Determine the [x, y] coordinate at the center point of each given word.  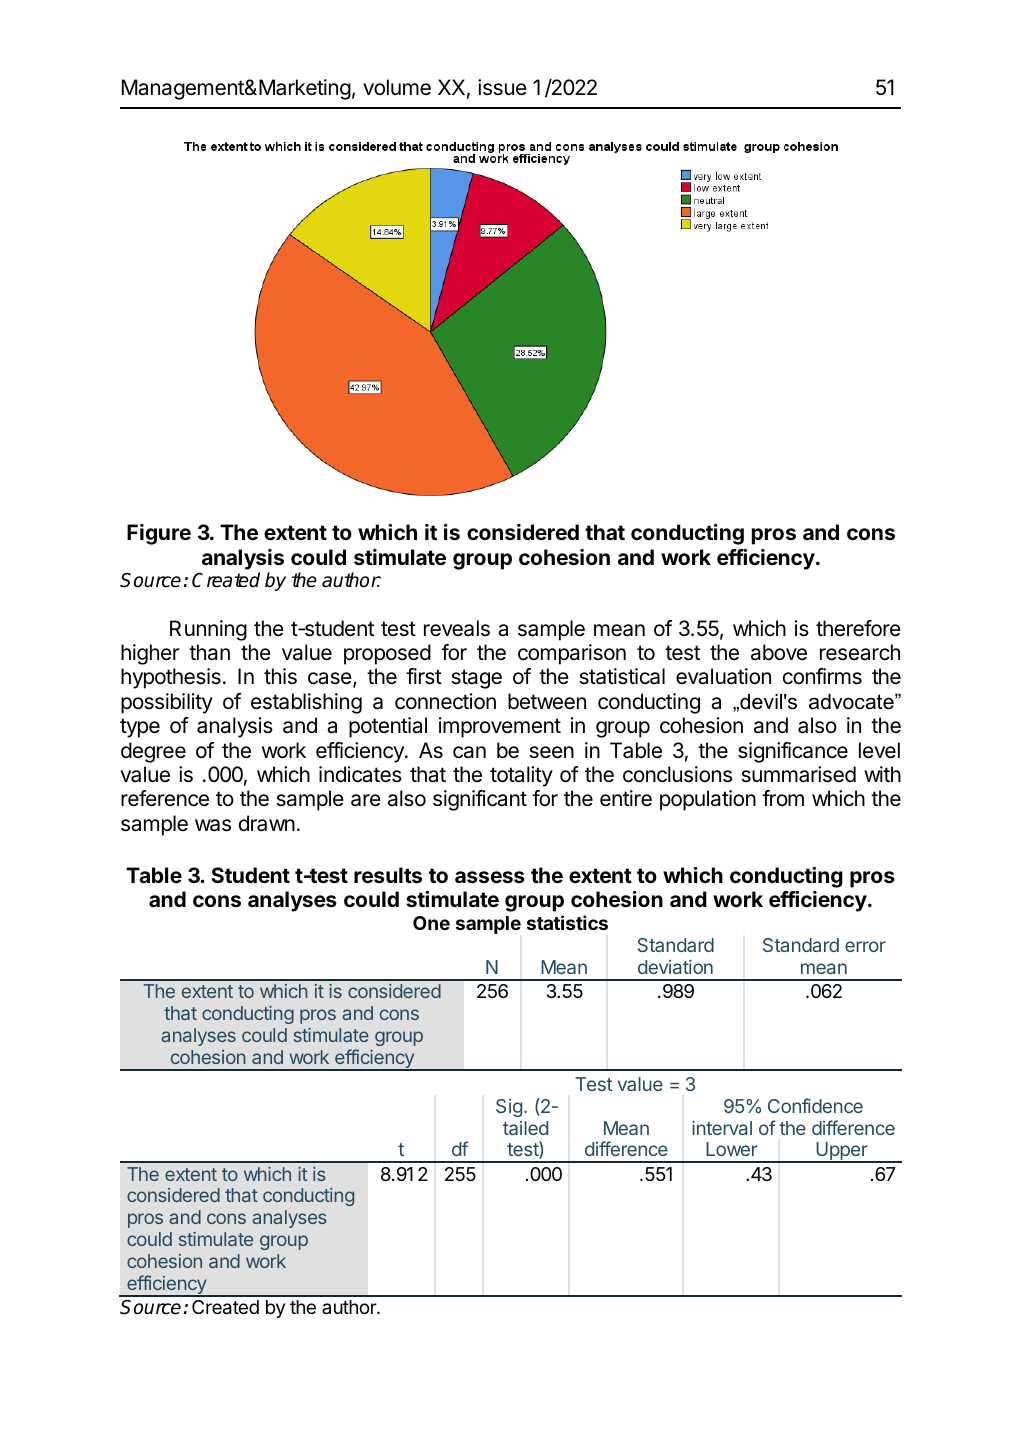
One [431, 923]
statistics [567, 922]
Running [208, 630]
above [779, 652]
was [213, 825]
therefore [858, 628]
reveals [457, 628]
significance [793, 752]
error [865, 946]
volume [397, 87]
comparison [572, 654]
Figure [159, 534]
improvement [500, 727]
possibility [167, 703]
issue [502, 87]
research [860, 652]
